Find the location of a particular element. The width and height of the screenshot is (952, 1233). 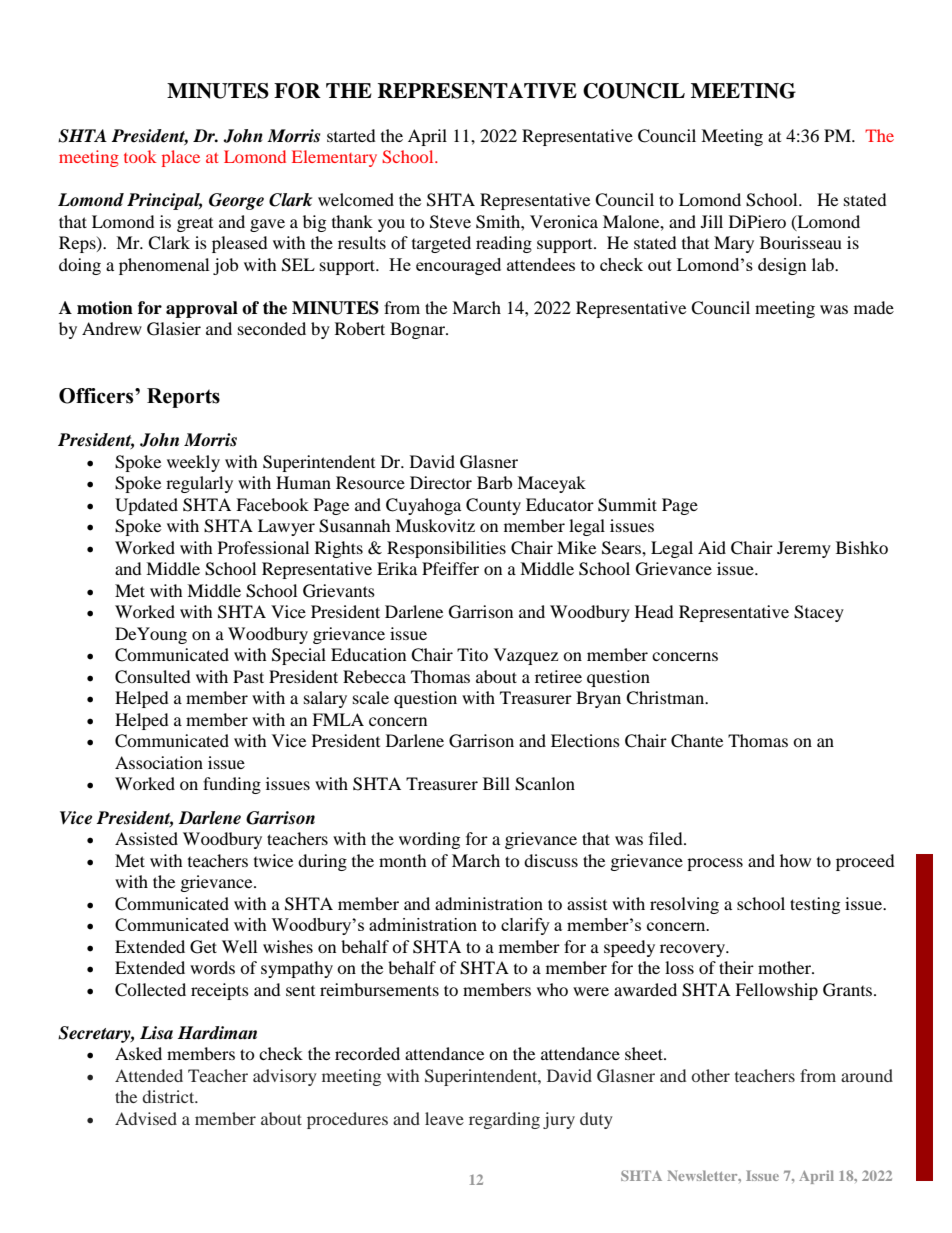

Barb is located at coordinates (494, 482).
